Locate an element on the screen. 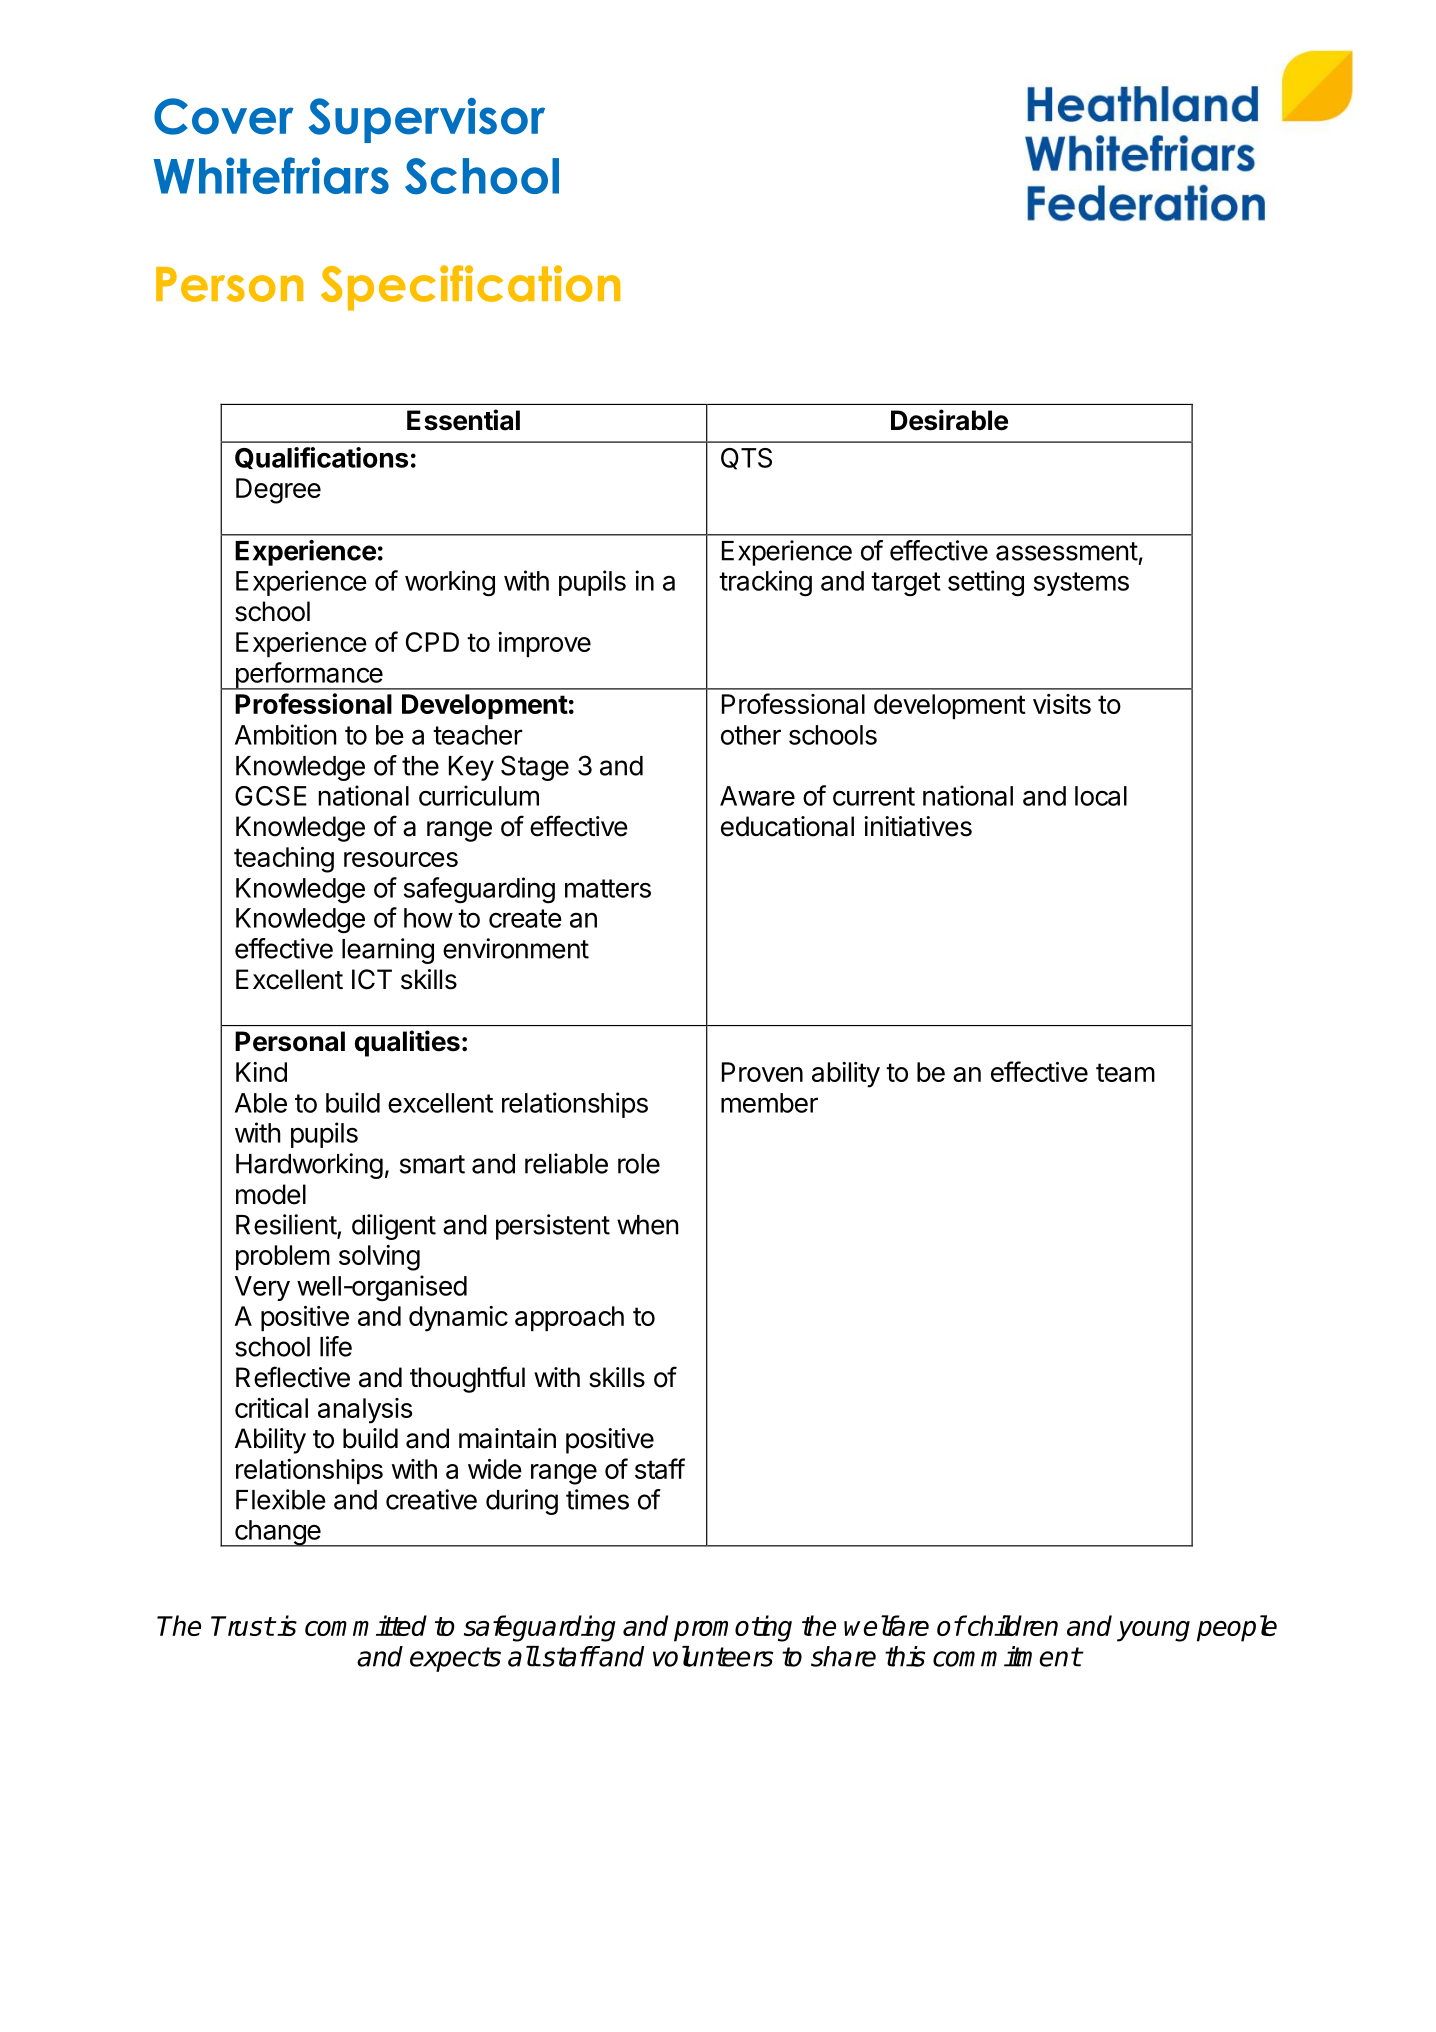  assessment is located at coordinates (1067, 551).
